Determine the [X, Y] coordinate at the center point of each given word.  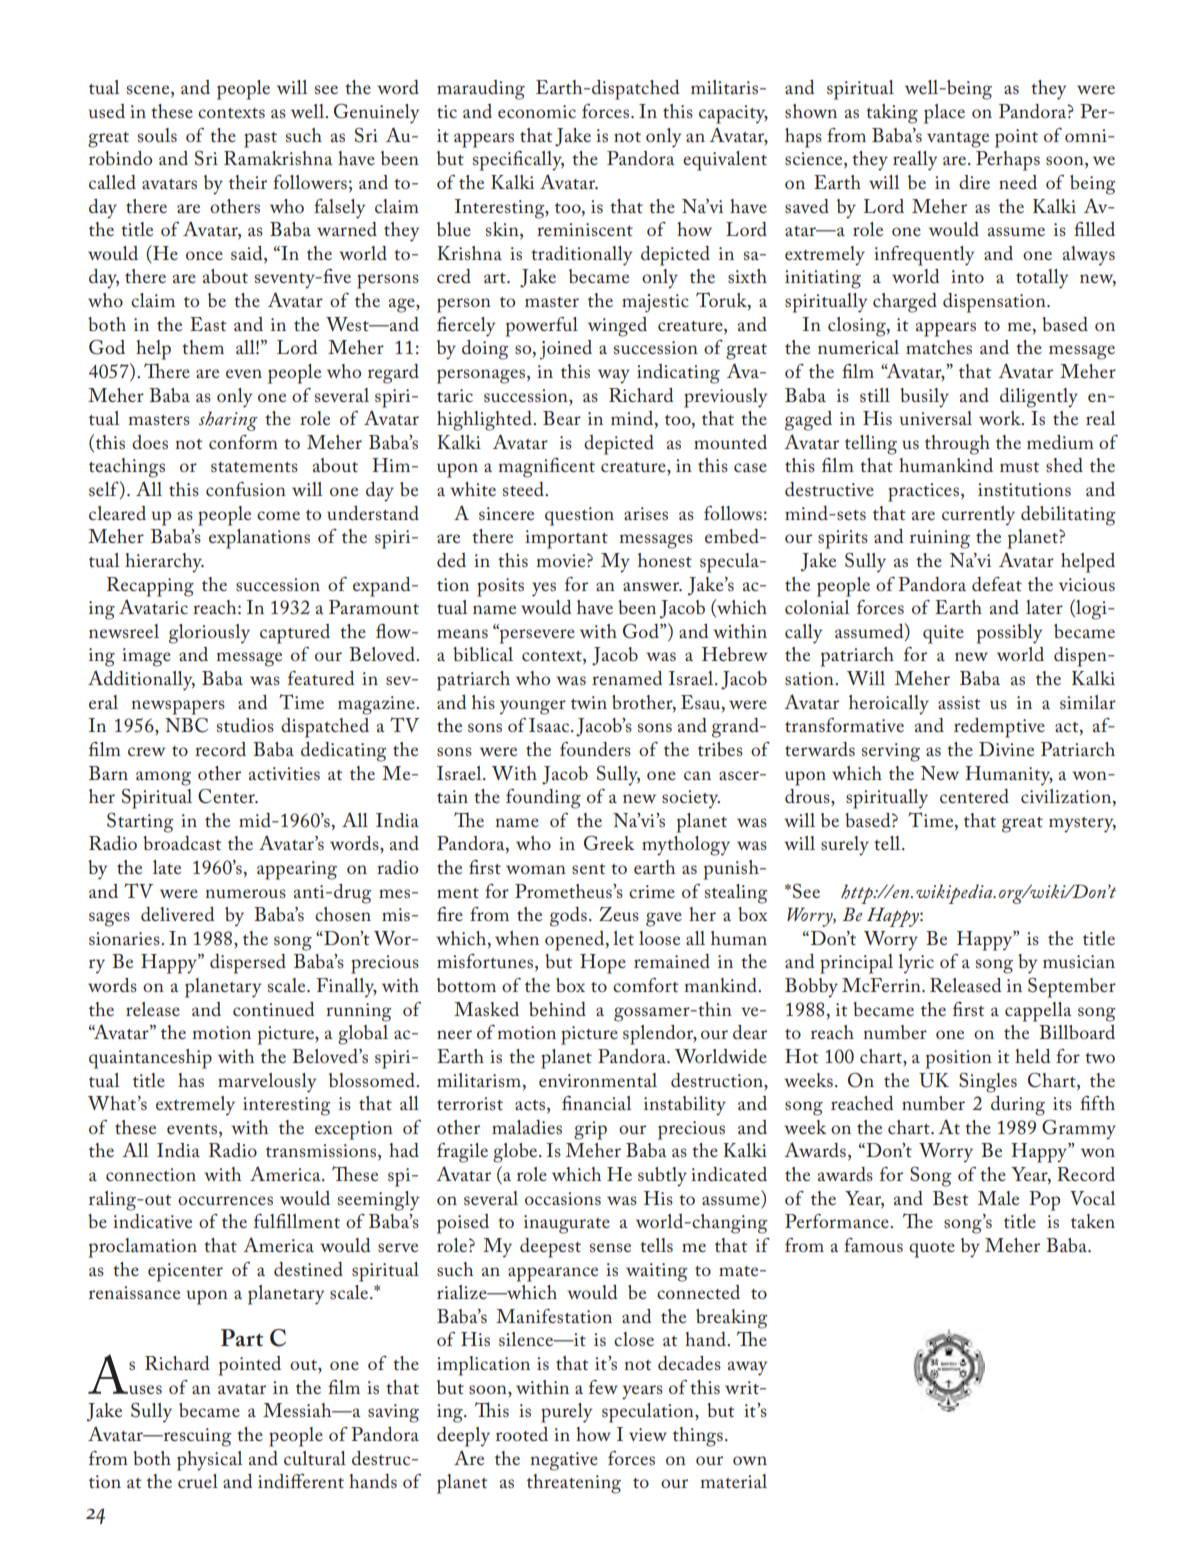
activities [284, 774]
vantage [958, 140]
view [648, 1434]
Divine [1006, 749]
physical [209, 1461]
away [747, 1368]
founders [595, 749]
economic [537, 111]
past [260, 140]
